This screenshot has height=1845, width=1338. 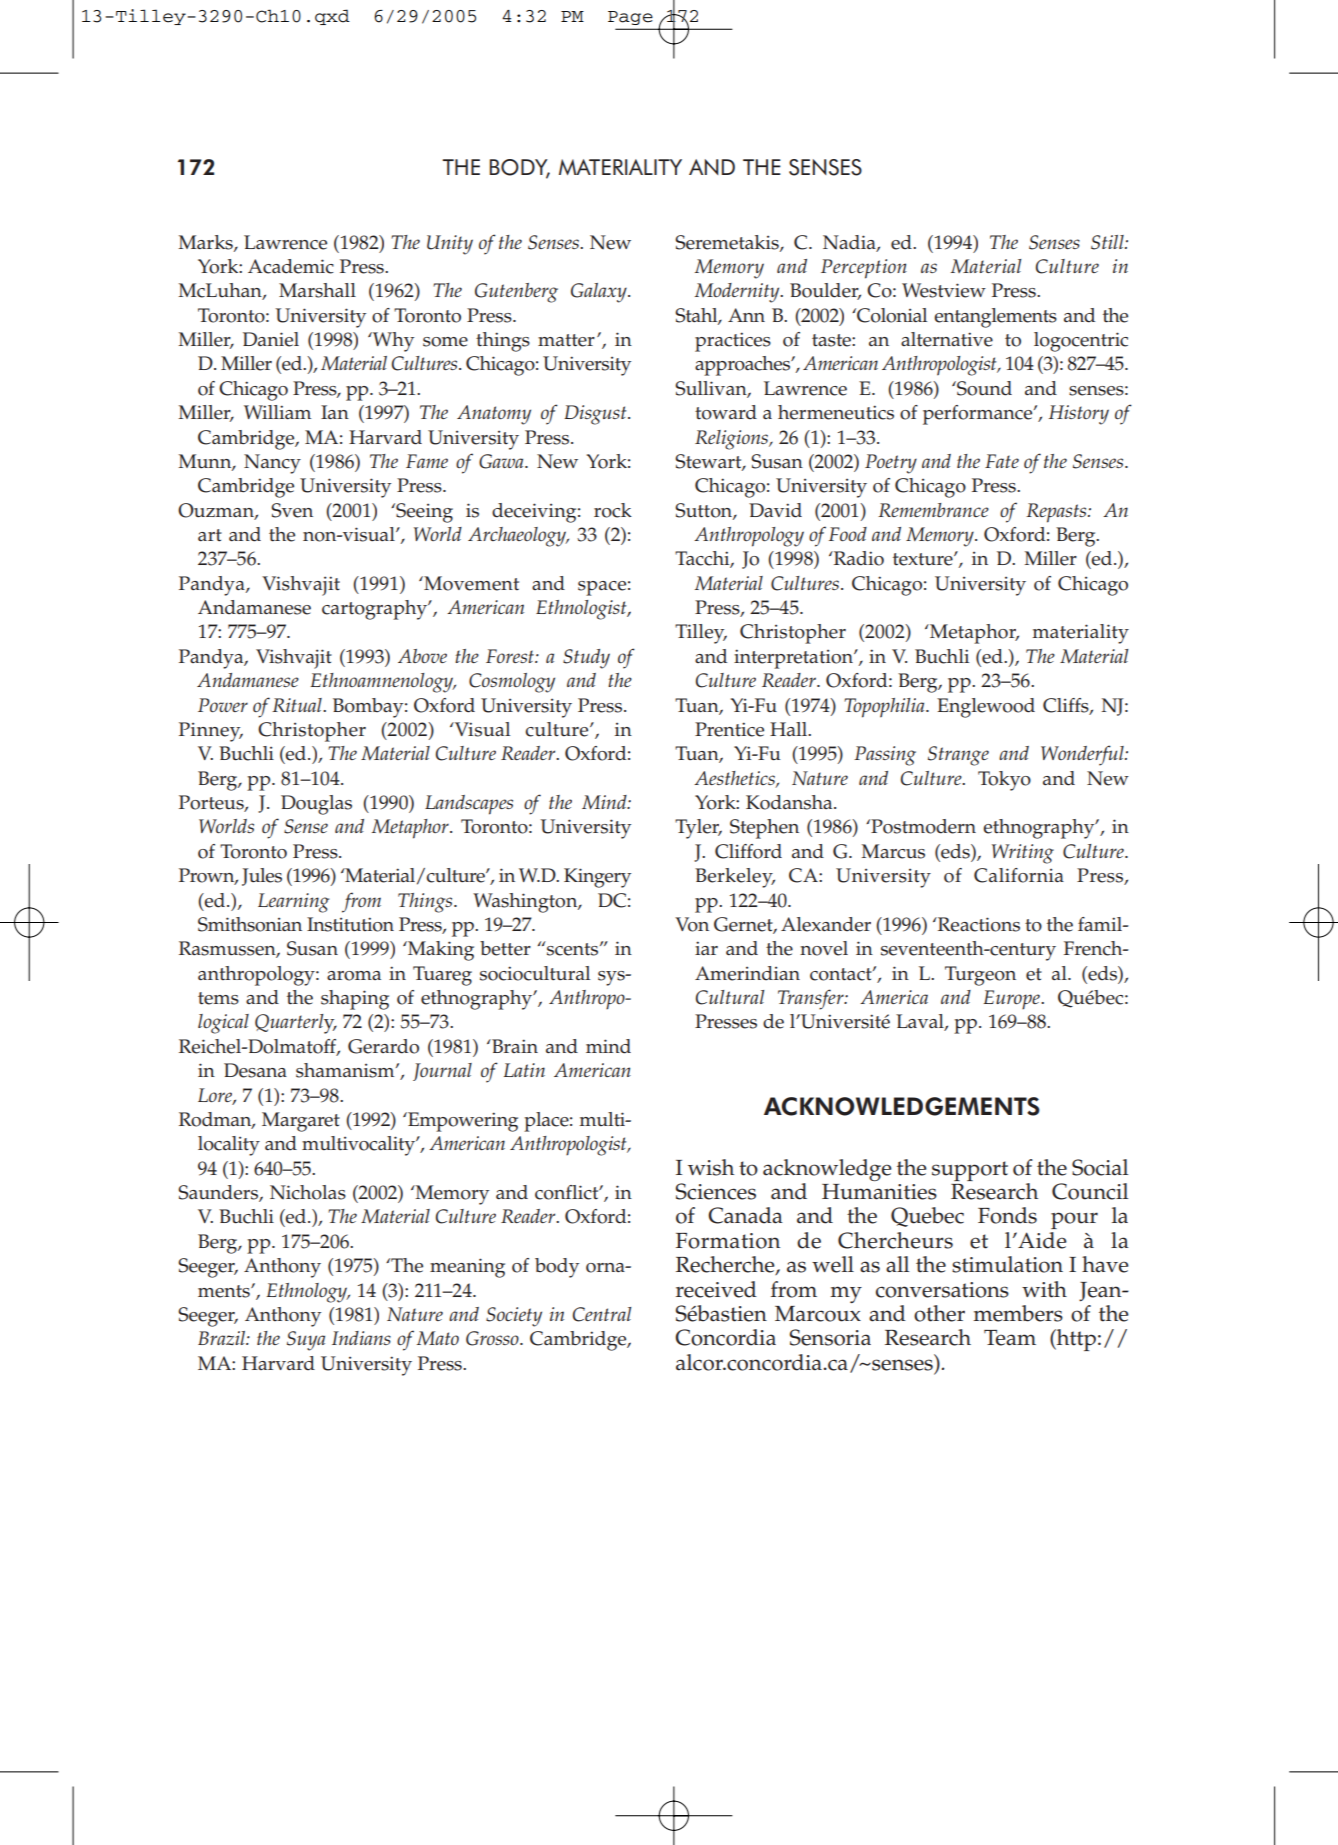 What do you see at coordinates (1019, 875) in the screenshot?
I see `California` at bounding box center [1019, 875].
